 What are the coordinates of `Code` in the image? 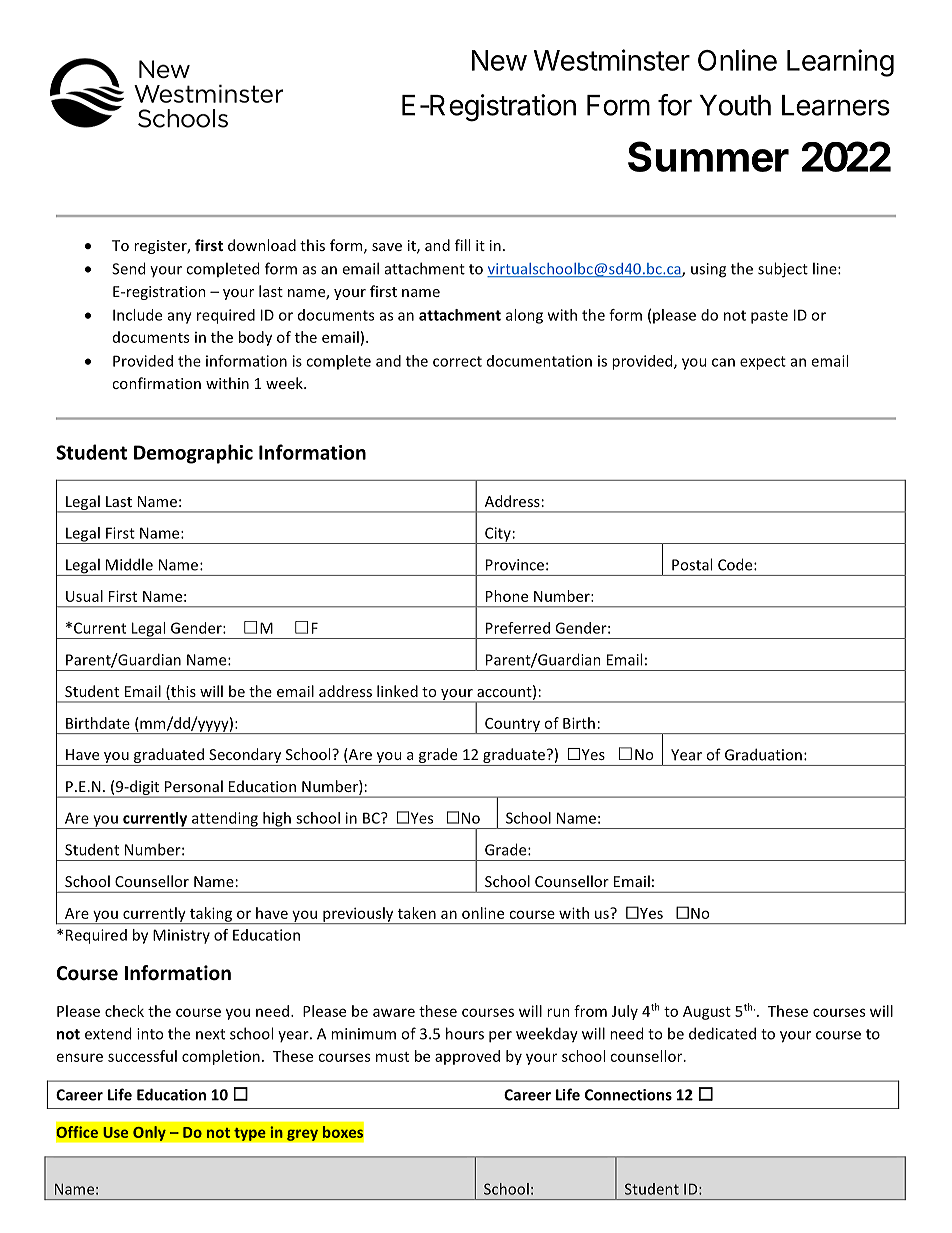 It's located at (736, 564).
